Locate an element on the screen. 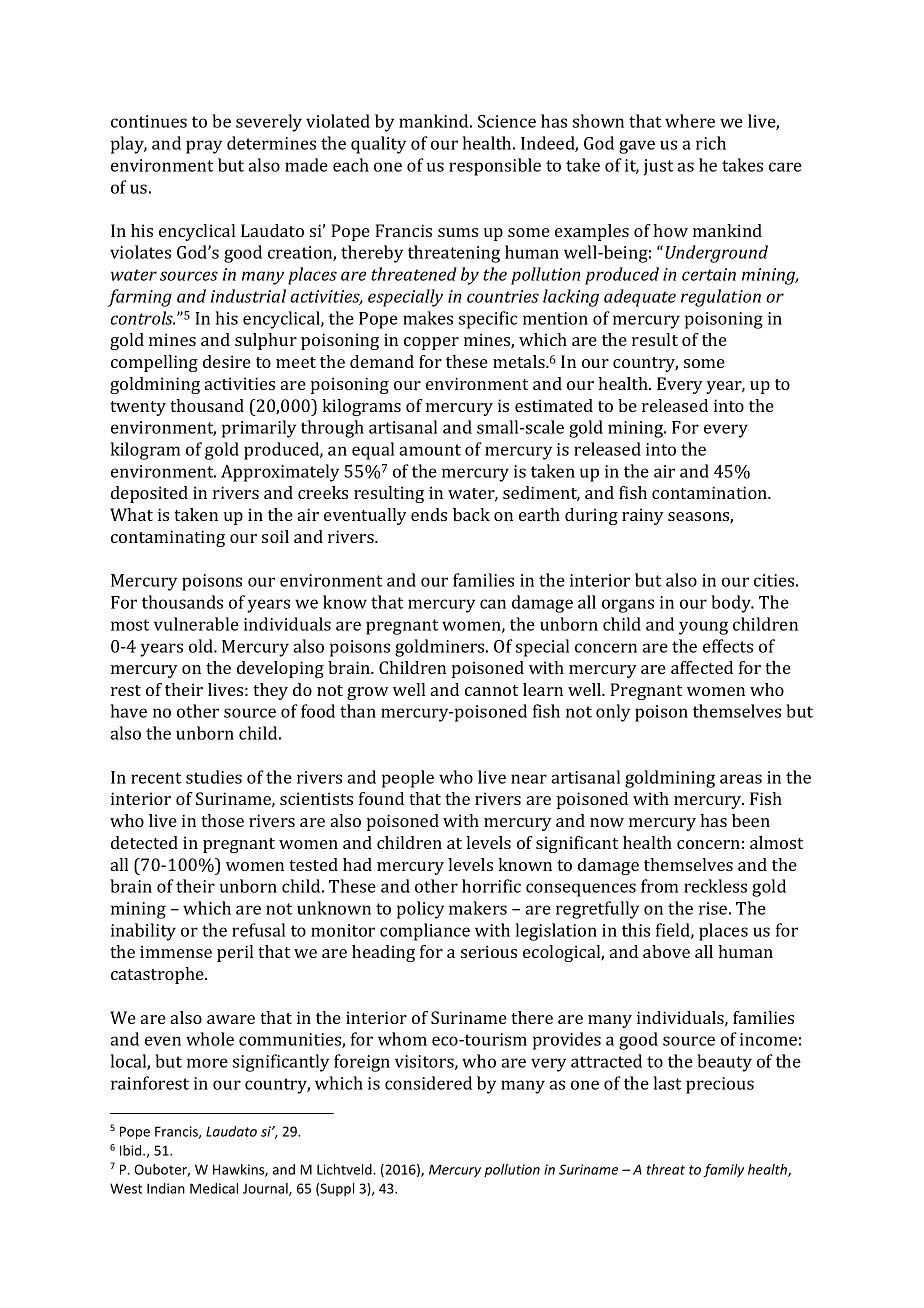 The height and width of the screenshot is (1308, 924). Medical is located at coordinates (214, 1188).
